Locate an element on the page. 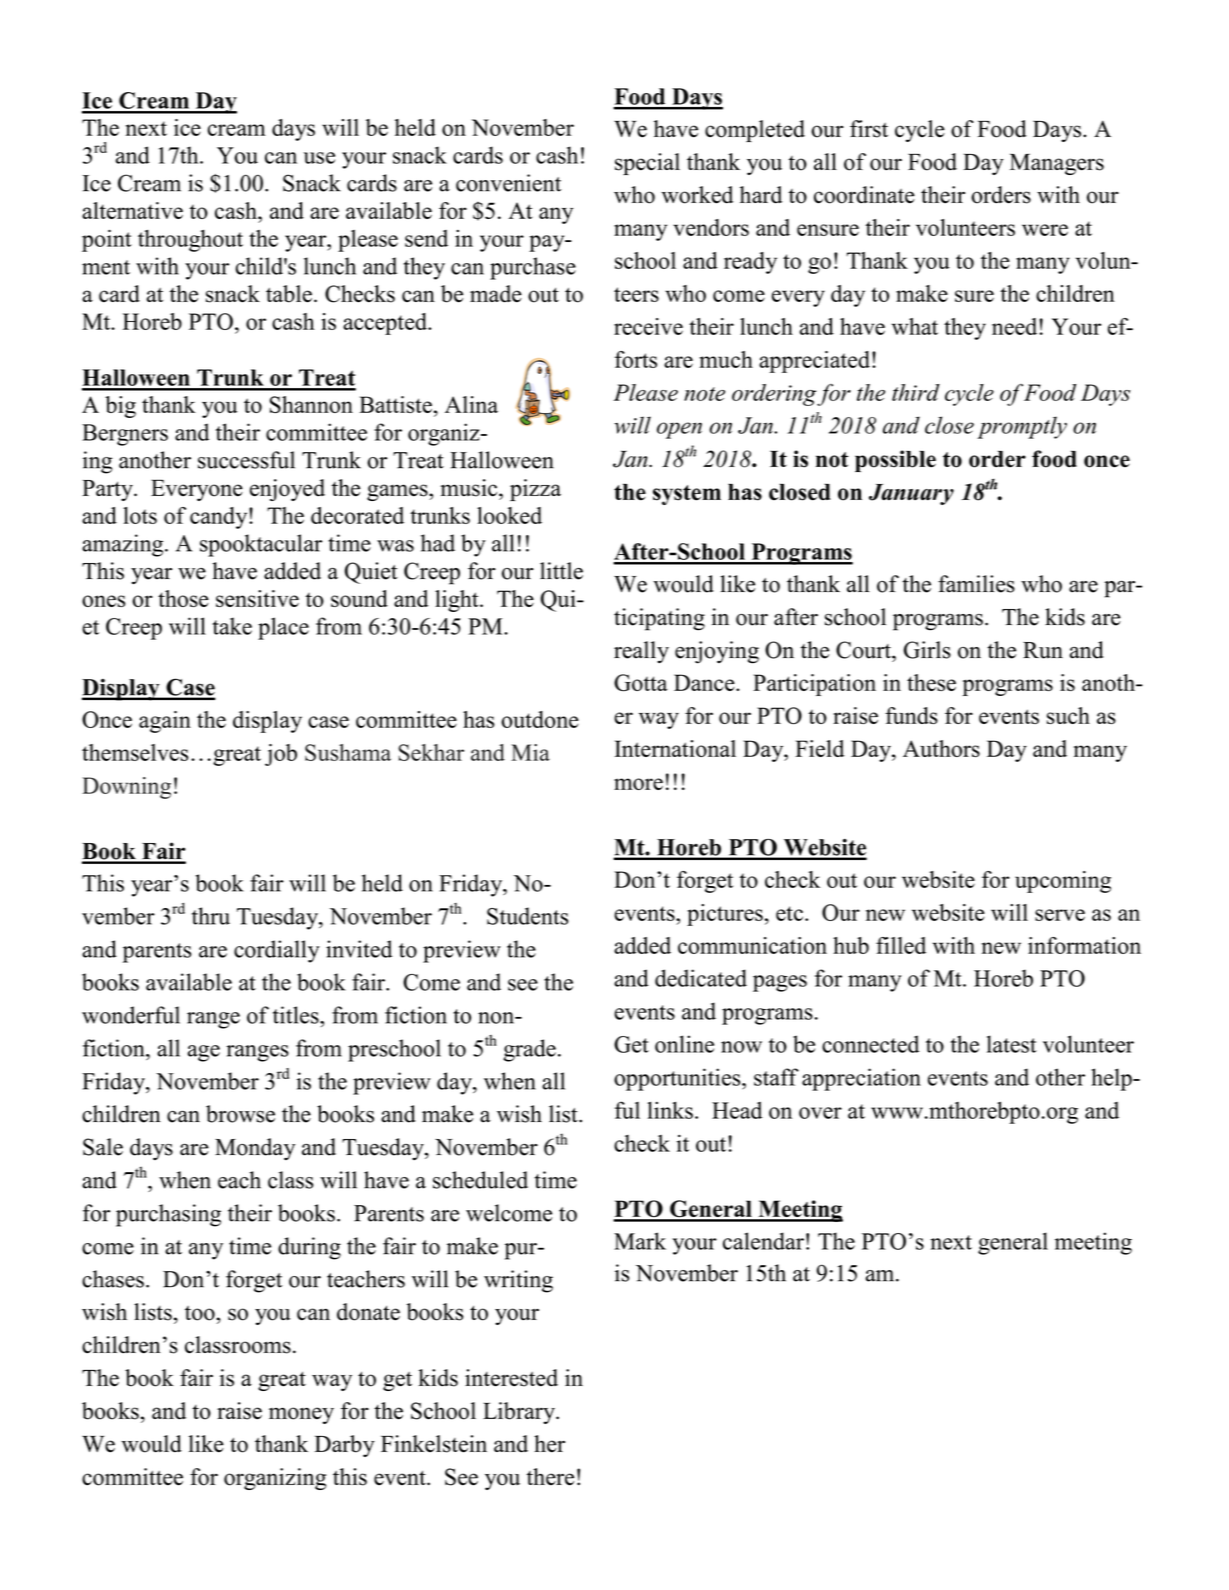 Image resolution: width=1229 pixels, height=1590 pixels. there is located at coordinates (550, 1477).
